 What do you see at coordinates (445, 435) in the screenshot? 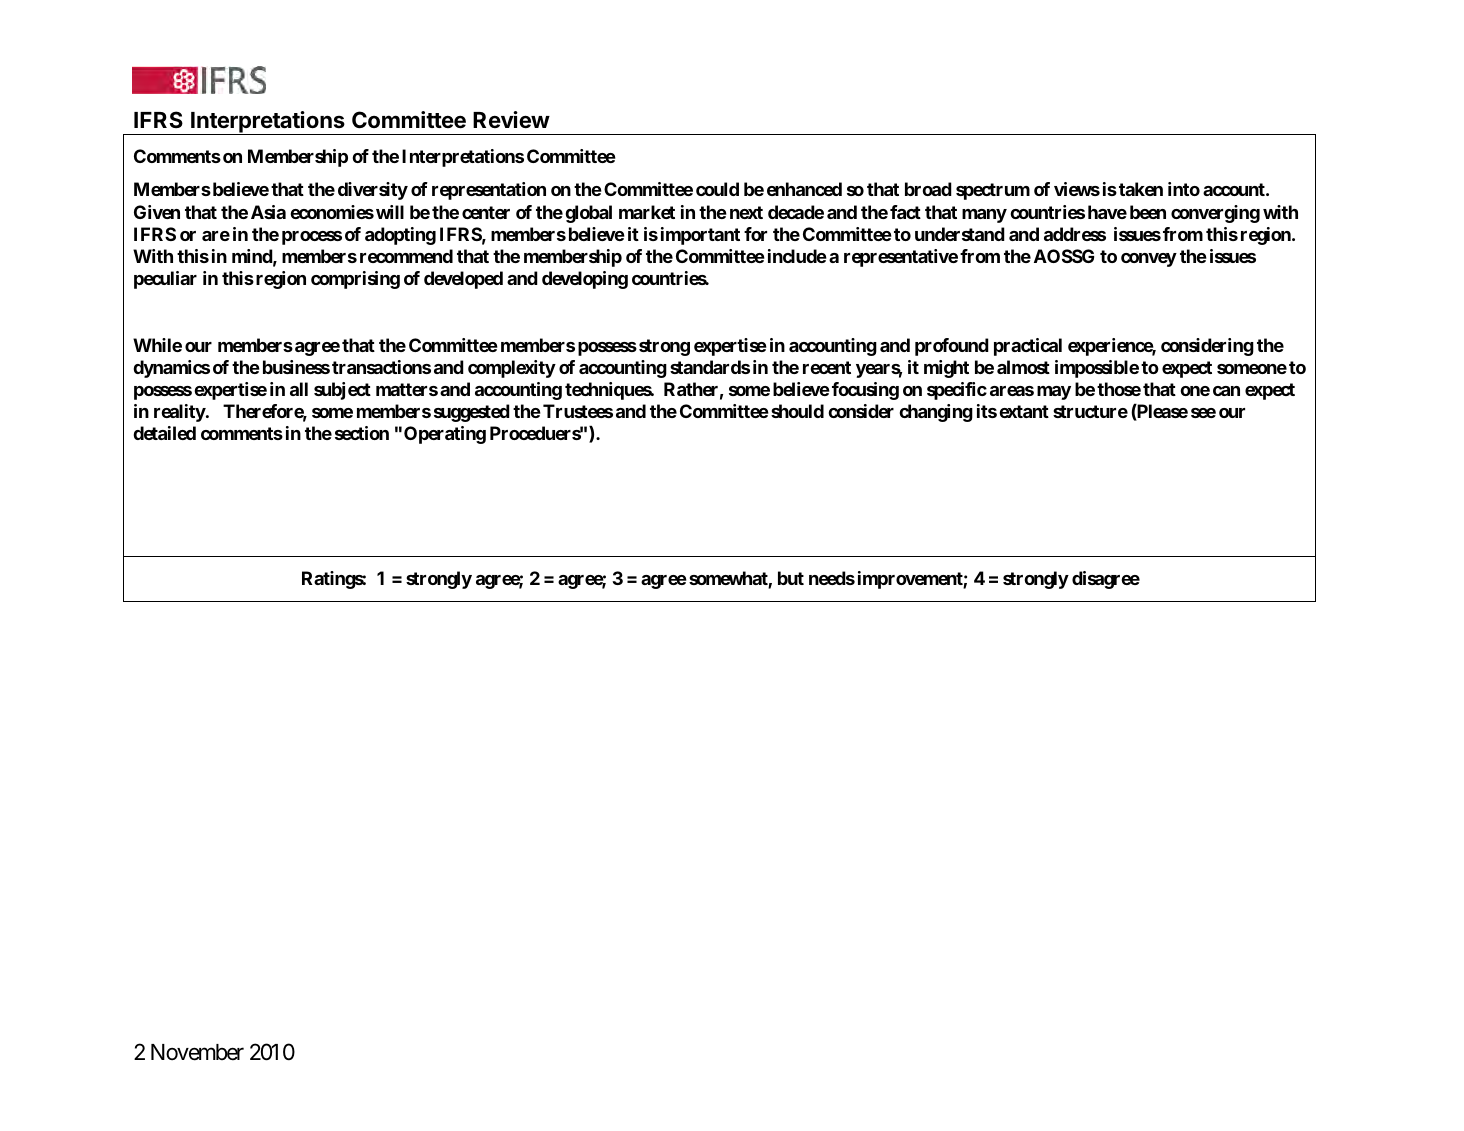
I see `Operating` at bounding box center [445, 435].
